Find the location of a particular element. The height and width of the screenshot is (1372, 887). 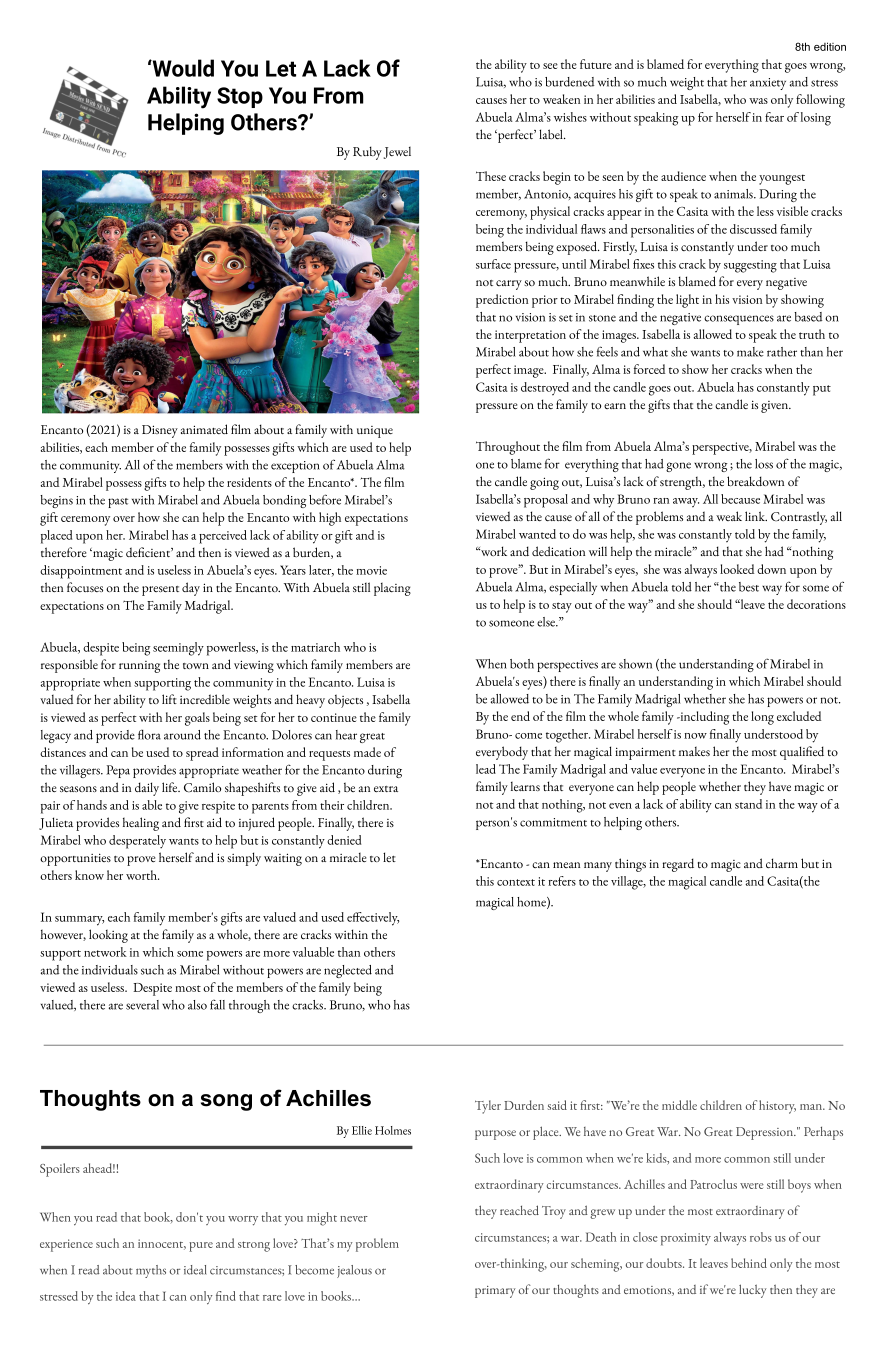

running is located at coordinates (139, 667).
